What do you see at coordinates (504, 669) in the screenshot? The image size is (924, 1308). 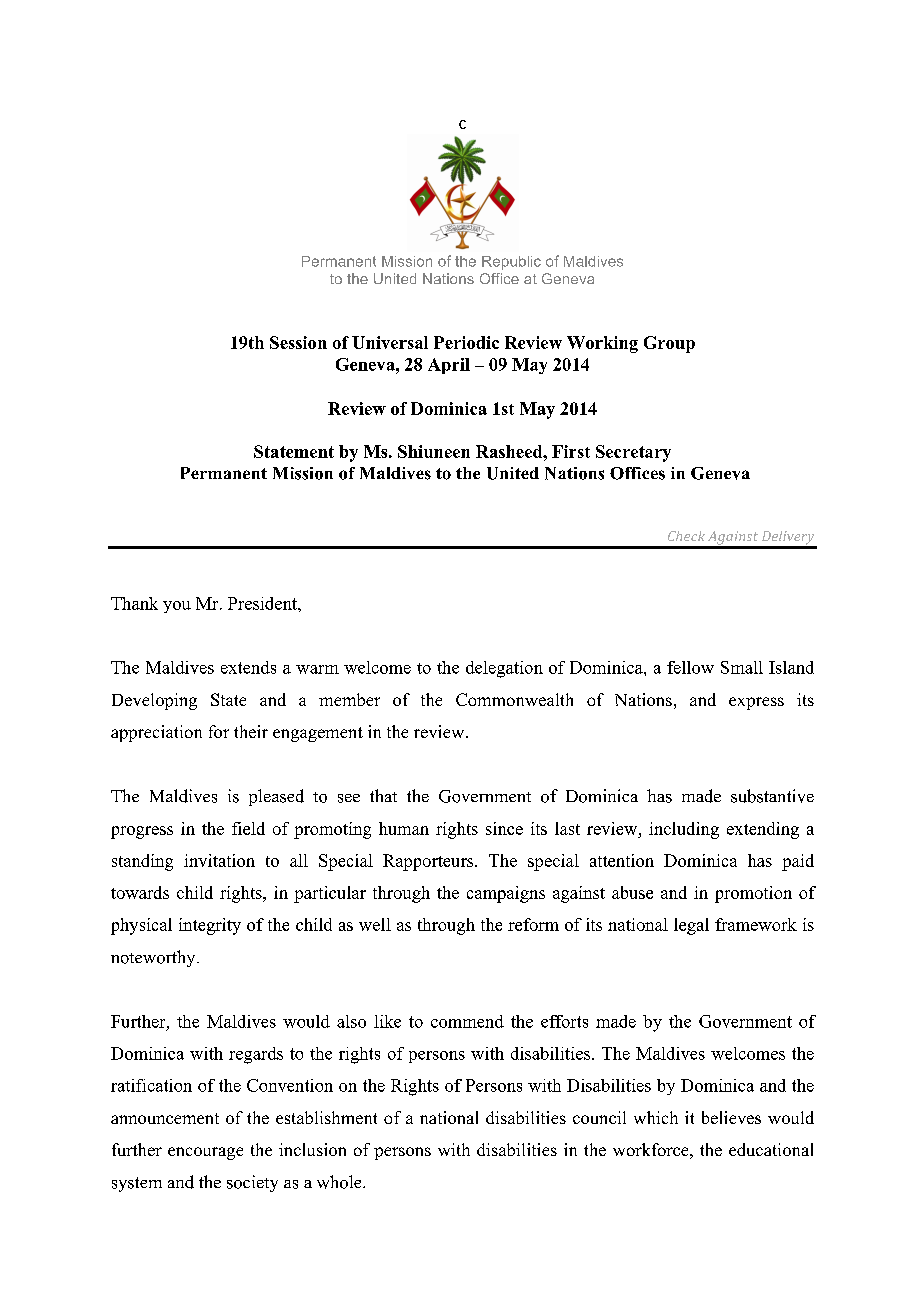 I see `delegation` at bounding box center [504, 669].
